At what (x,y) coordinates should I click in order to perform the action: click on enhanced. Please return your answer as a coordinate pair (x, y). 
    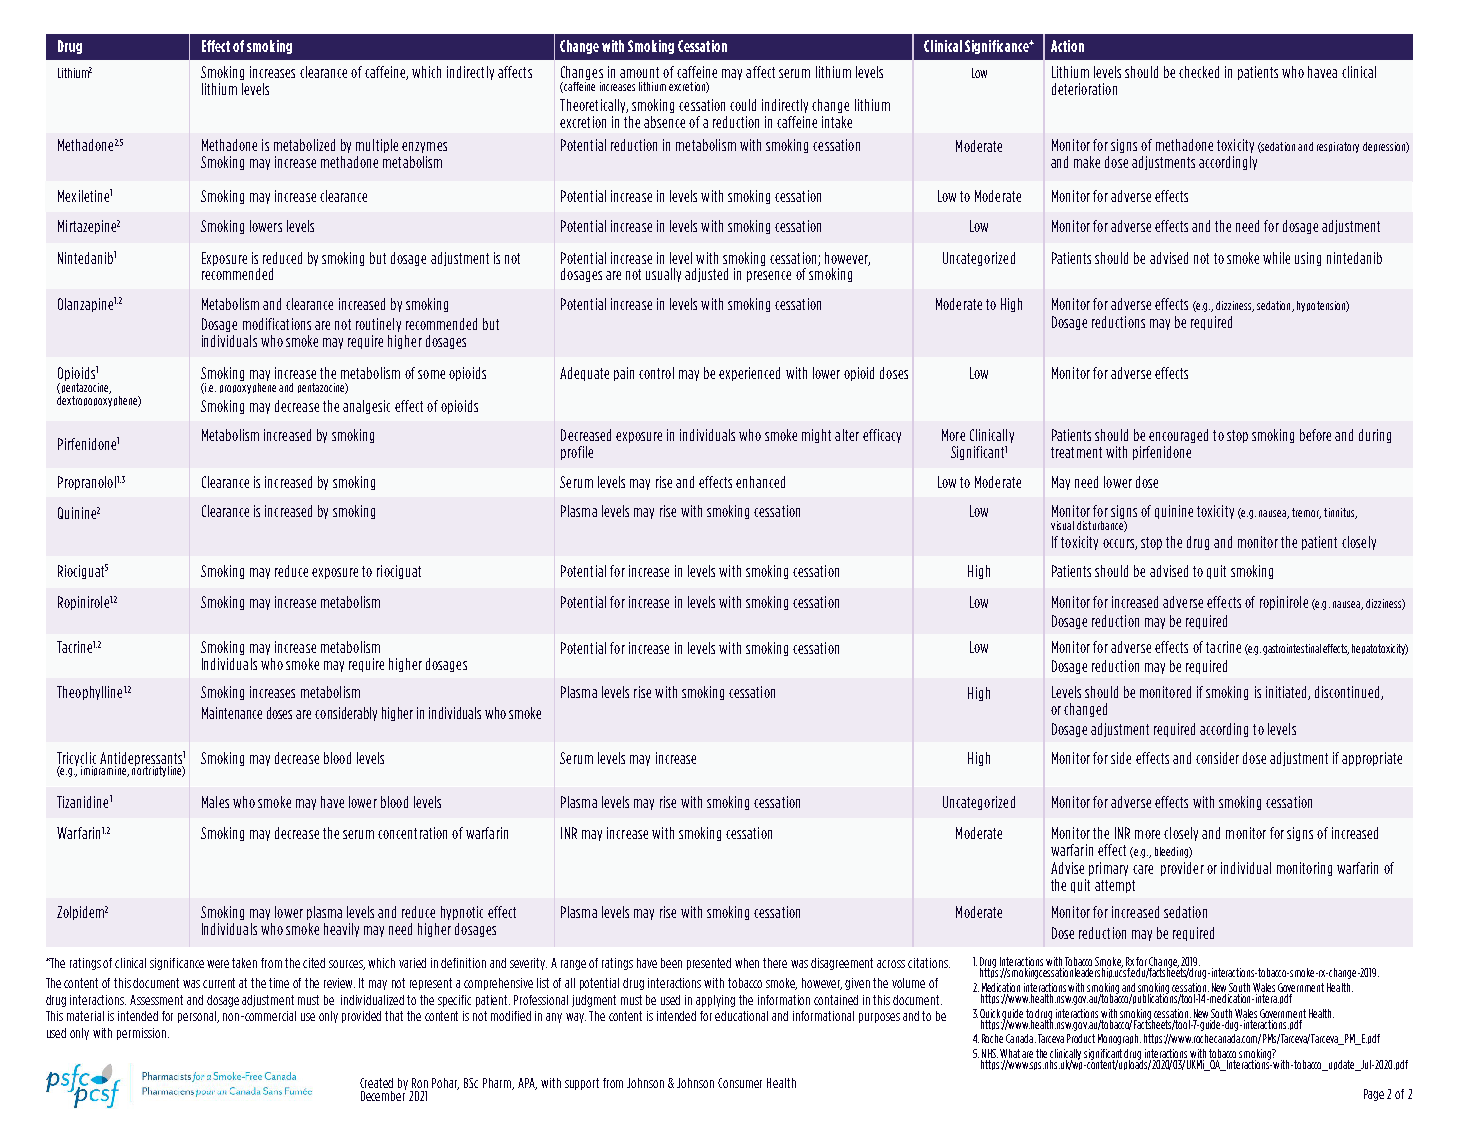
    Looking at the image, I should click on (760, 482).
